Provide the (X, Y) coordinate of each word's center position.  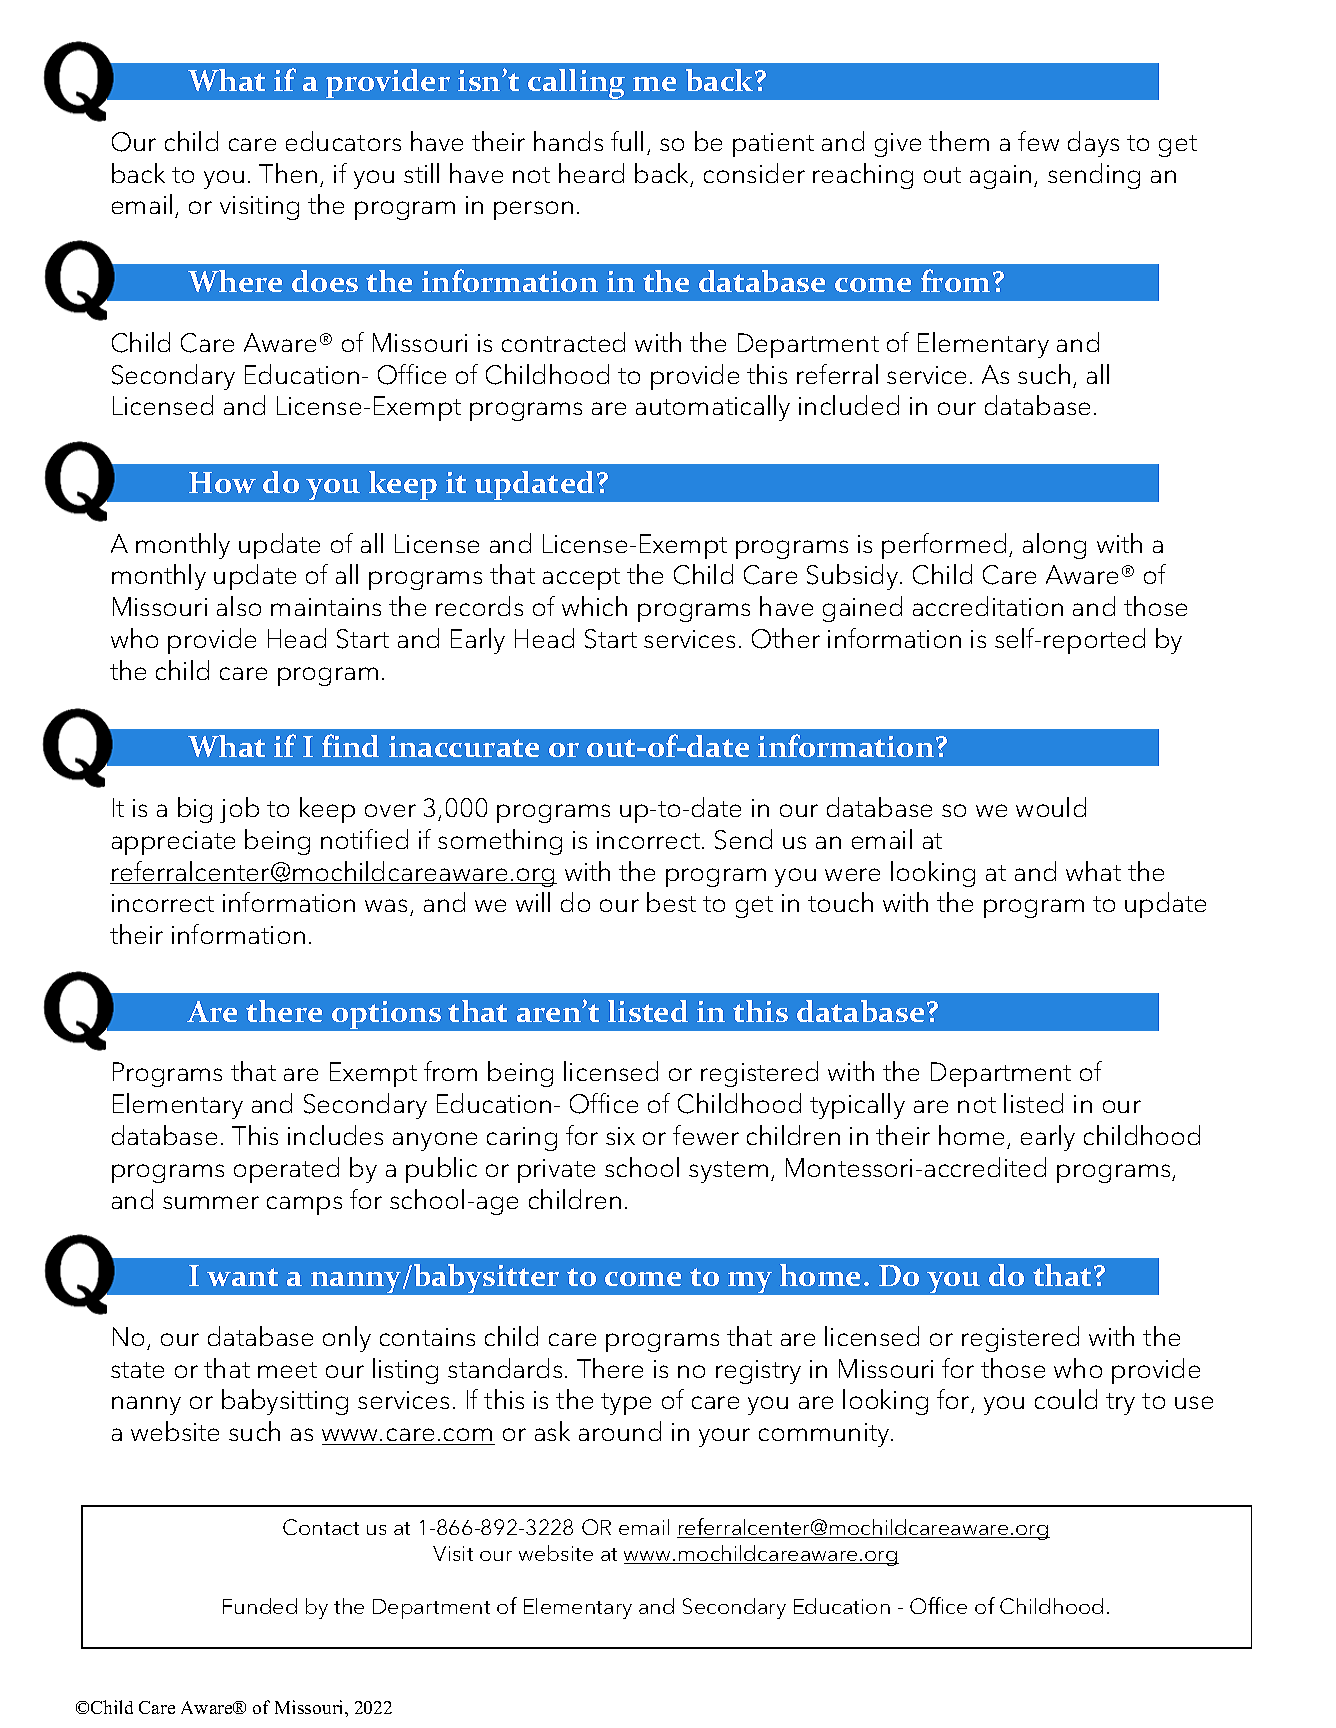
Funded (260, 1606)
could (1066, 1399)
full (627, 141)
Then (288, 173)
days (1093, 144)
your (724, 1437)
